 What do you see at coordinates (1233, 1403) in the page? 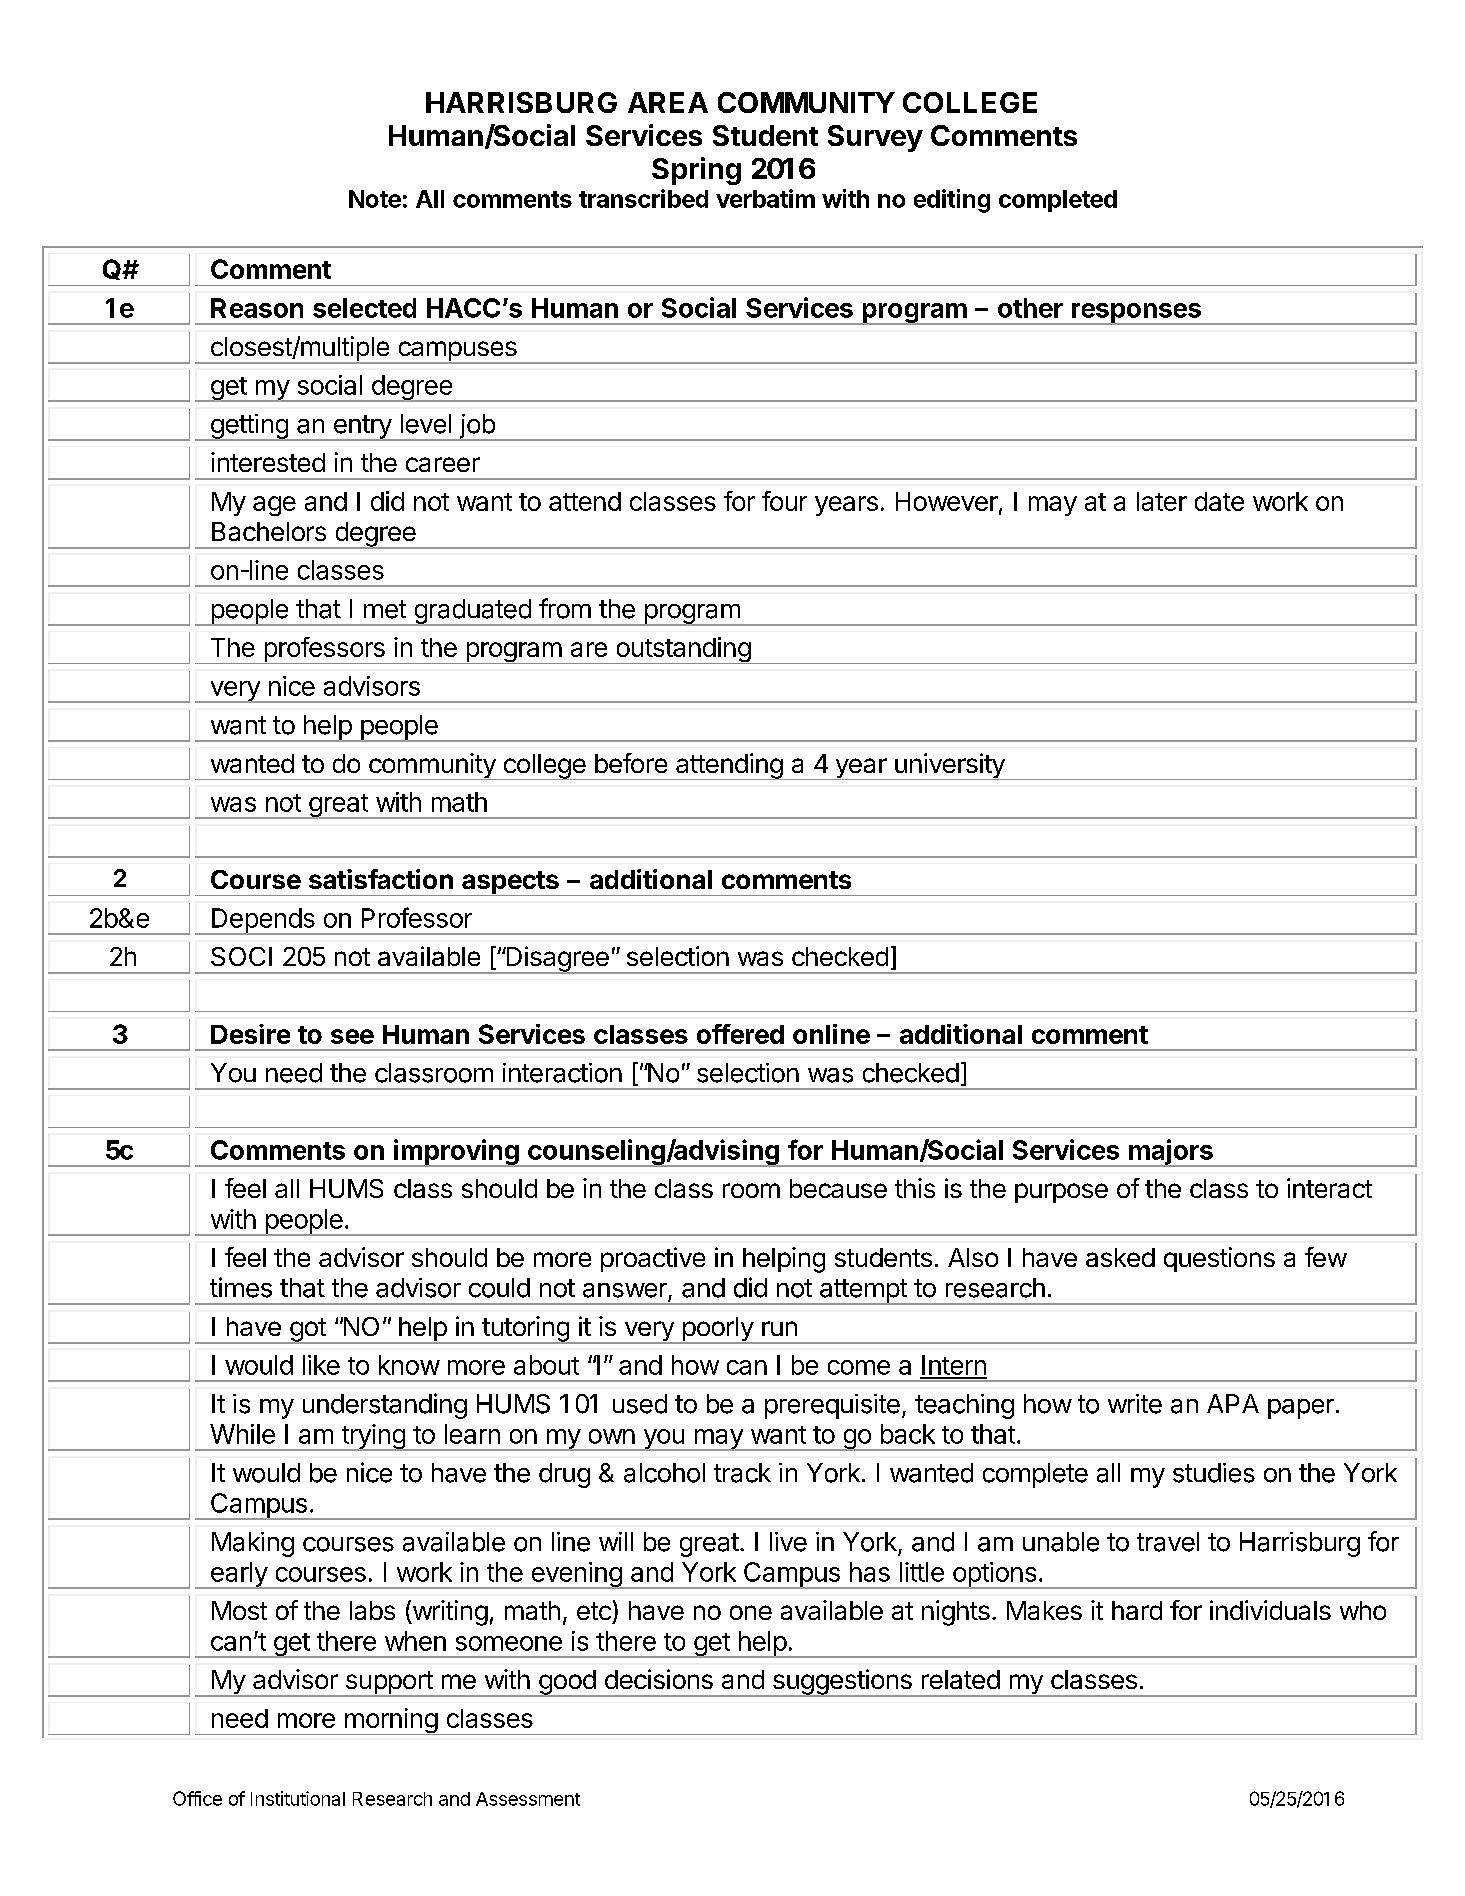
I see `APA` at bounding box center [1233, 1403].
